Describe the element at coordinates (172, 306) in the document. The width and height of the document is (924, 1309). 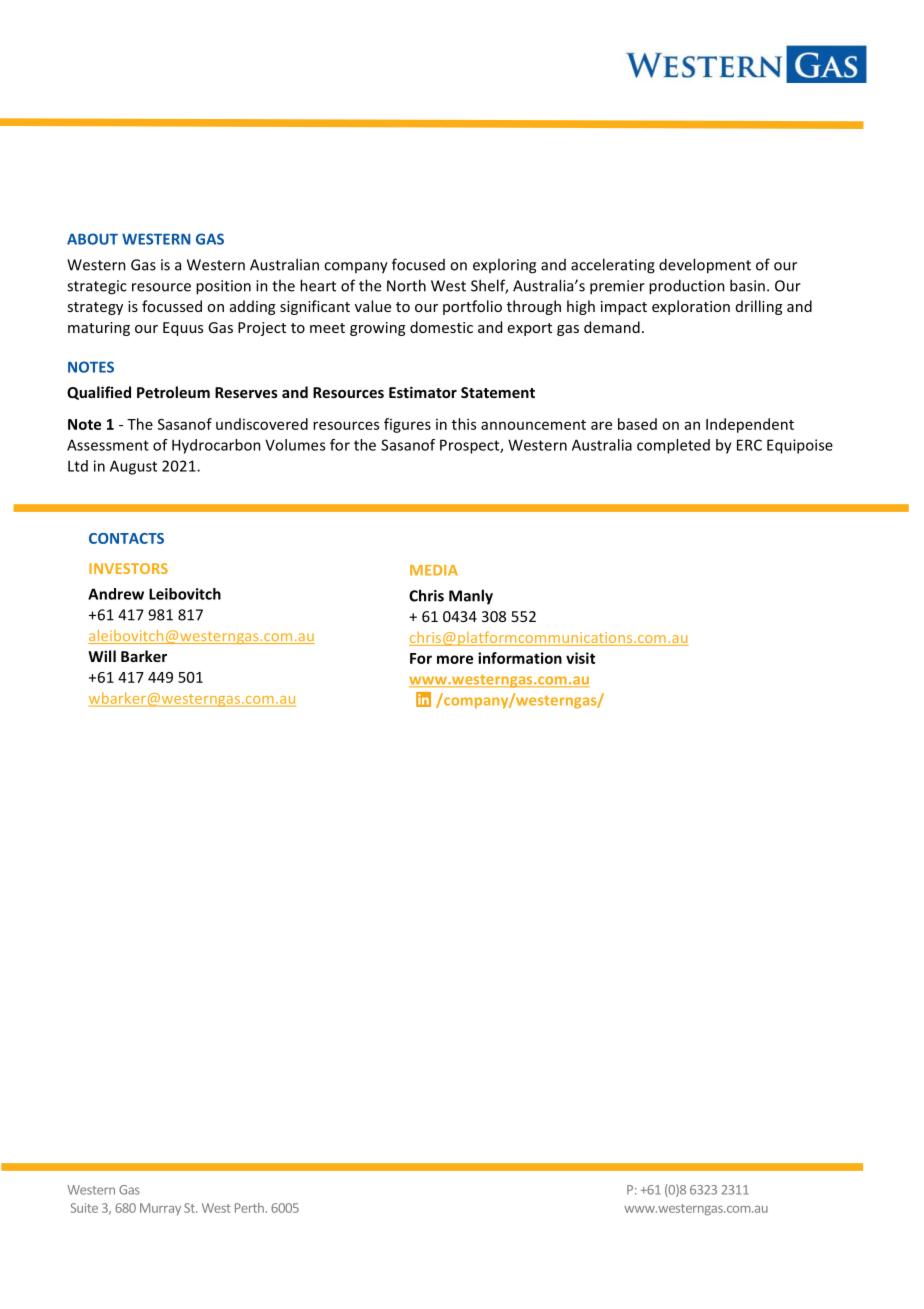
I see `focussed` at that location.
